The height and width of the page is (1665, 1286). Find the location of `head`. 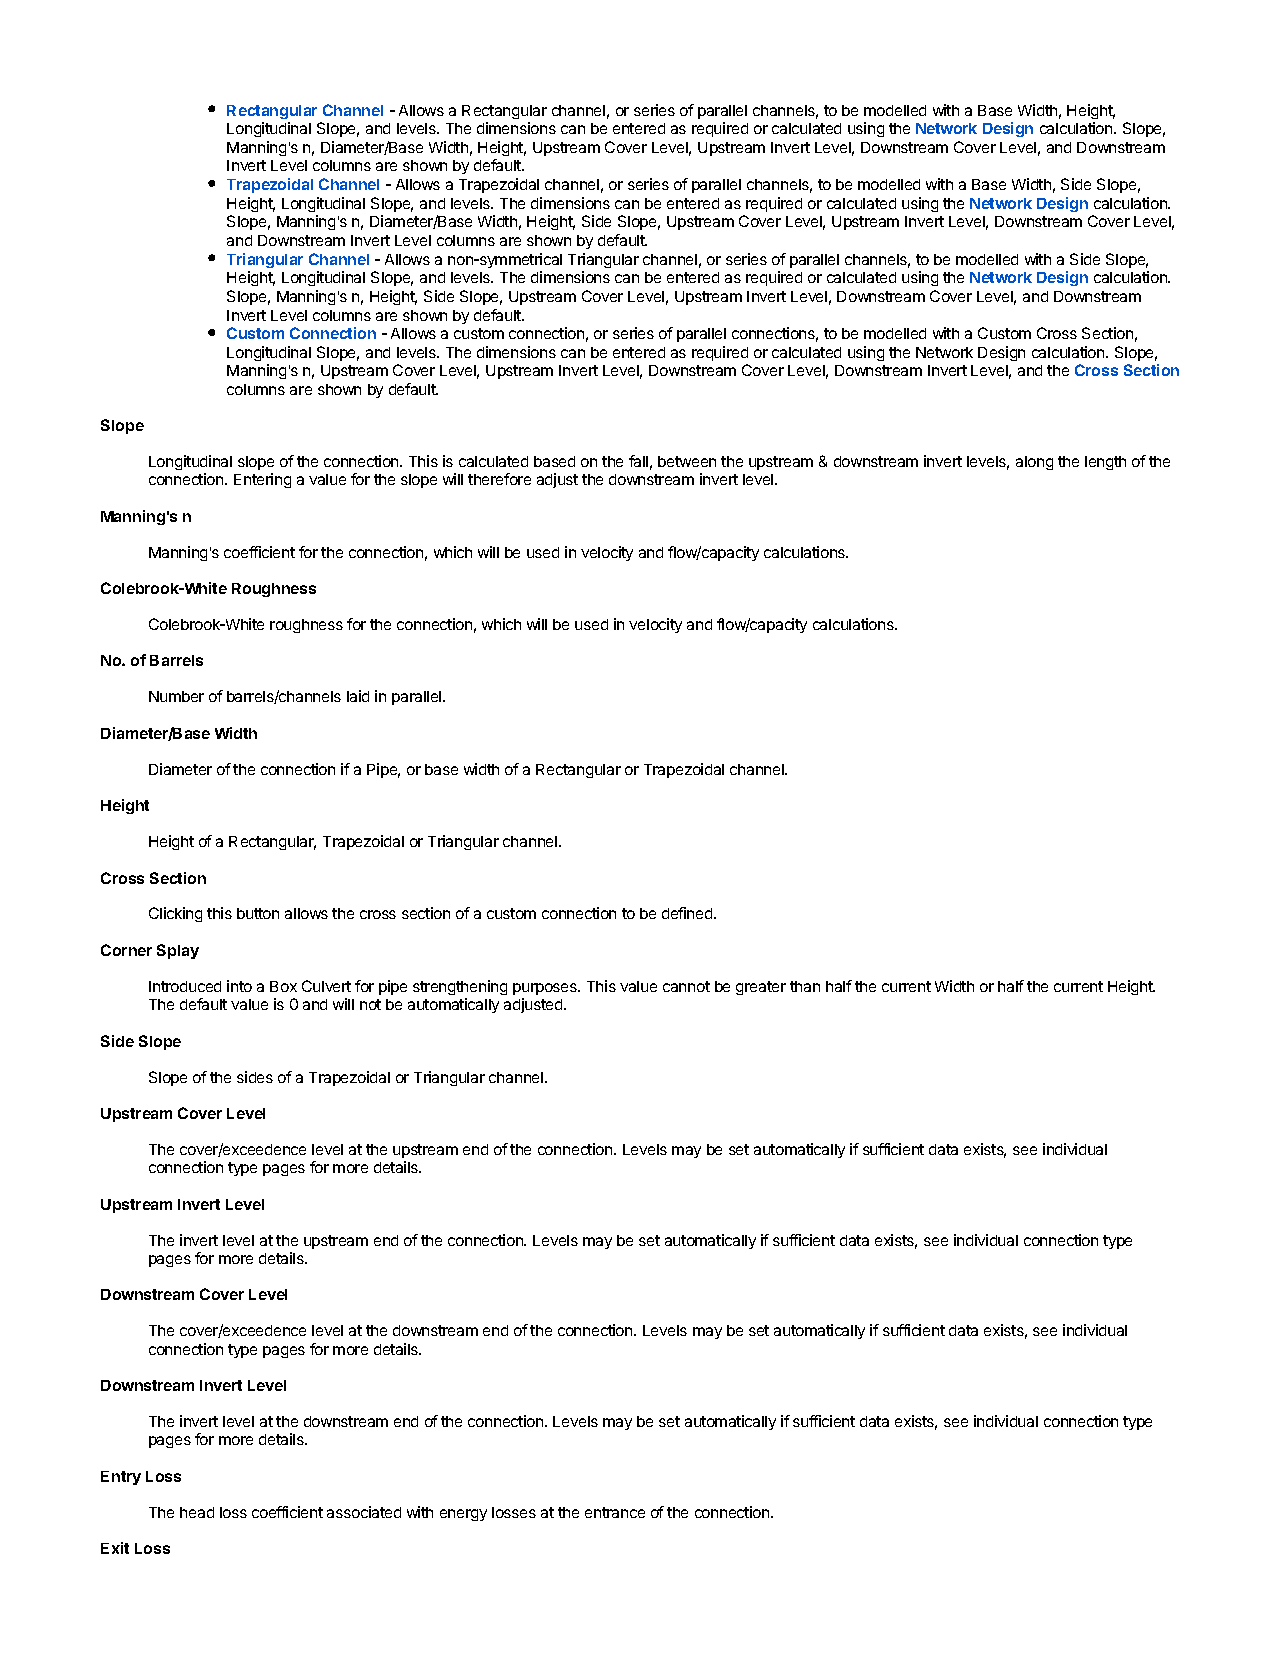

head is located at coordinates (197, 1512).
